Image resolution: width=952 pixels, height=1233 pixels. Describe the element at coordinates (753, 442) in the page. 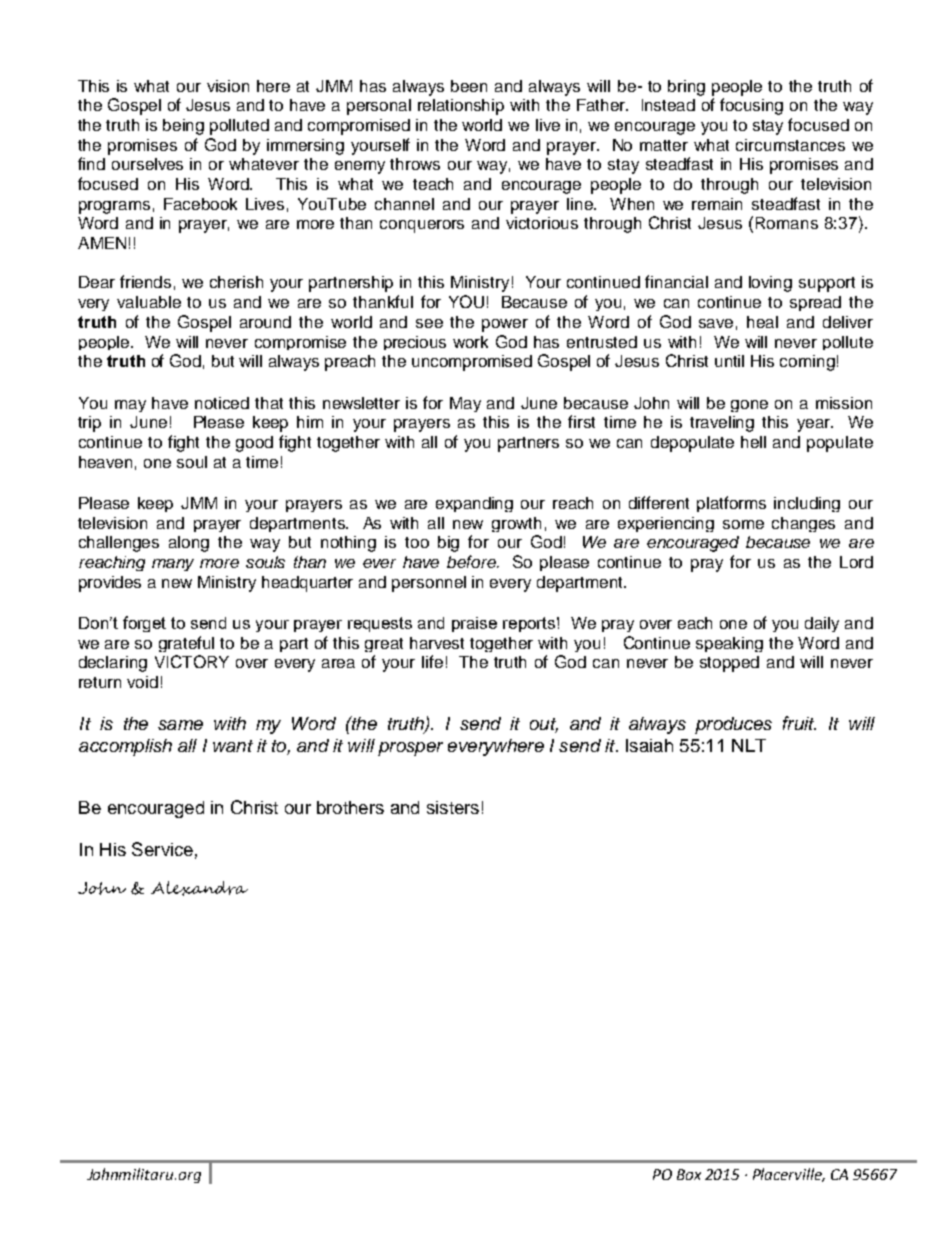

I see `hell` at that location.
